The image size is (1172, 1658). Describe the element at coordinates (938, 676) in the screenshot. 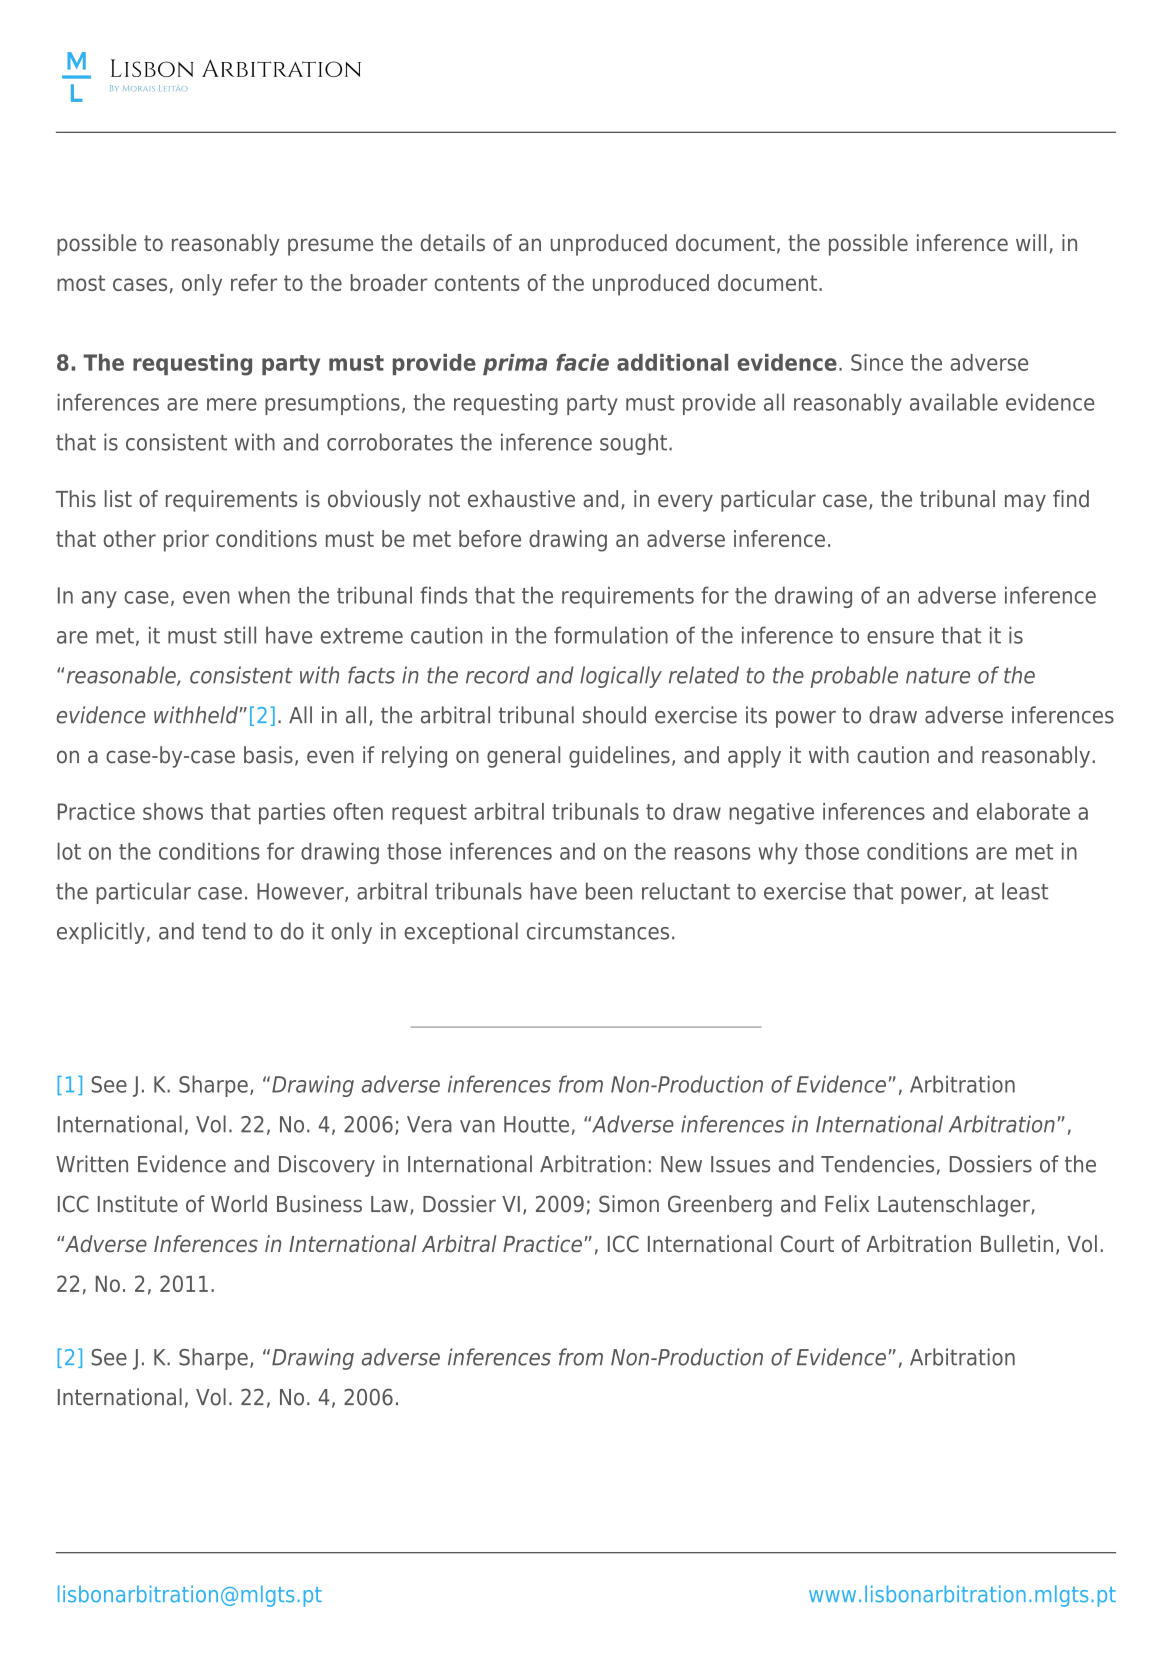

I see `nature` at that location.
